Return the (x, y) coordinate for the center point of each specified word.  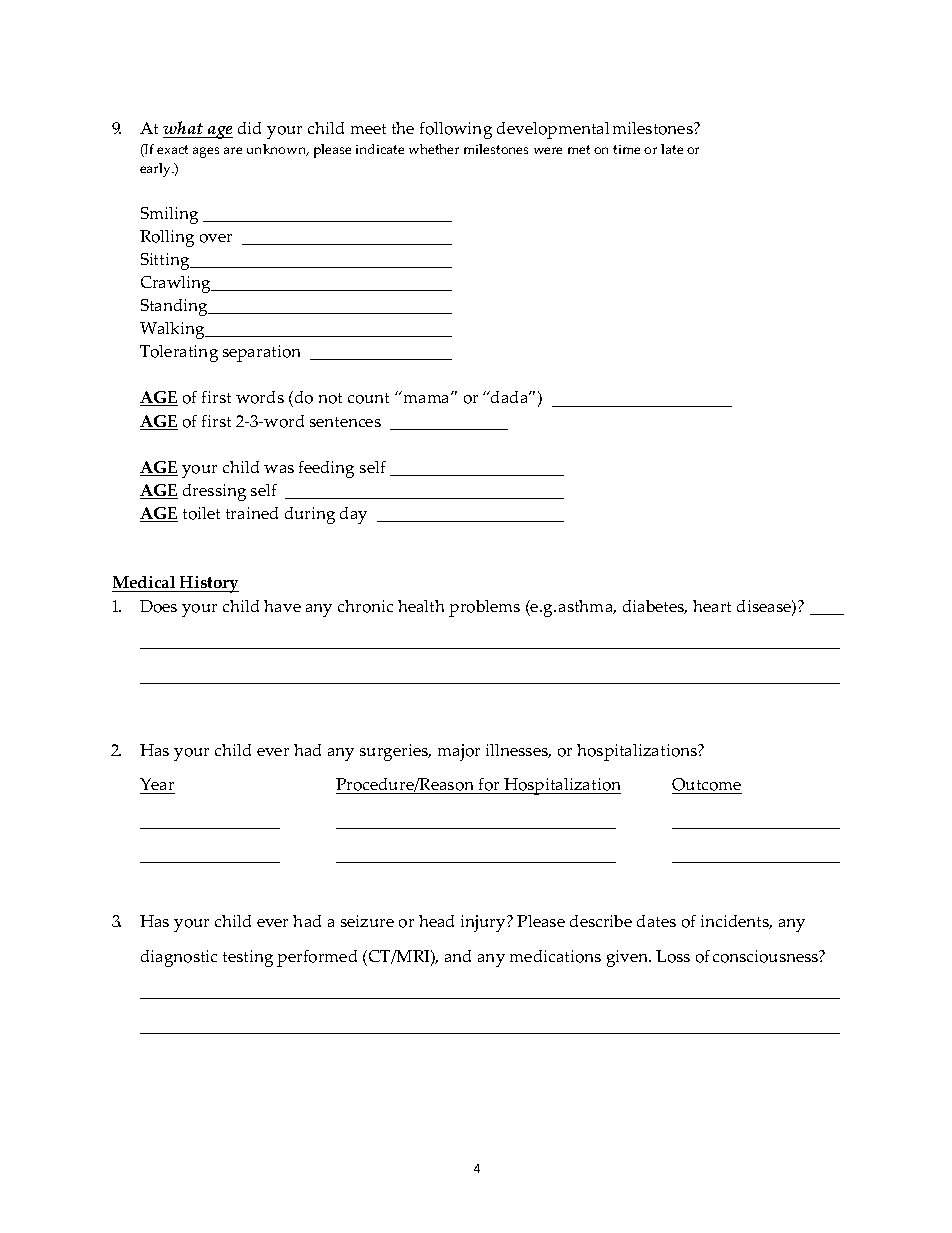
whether (434, 149)
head (436, 921)
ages (206, 152)
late (672, 149)
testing (248, 958)
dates (656, 921)
